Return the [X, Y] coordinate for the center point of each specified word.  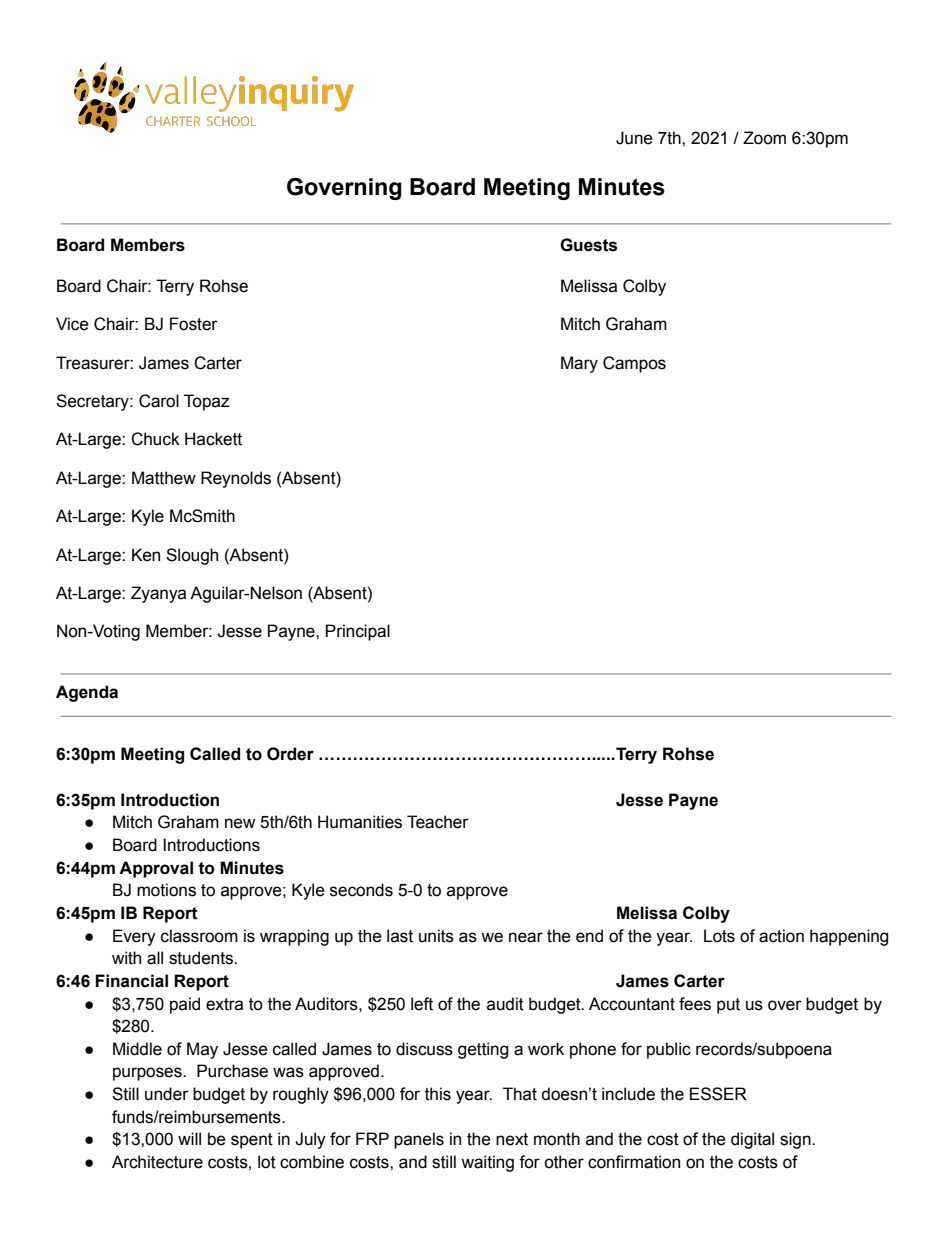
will [189, 1138]
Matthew [164, 478]
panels [419, 1140]
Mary [579, 364]
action [781, 936]
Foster [194, 324]
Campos [634, 364]
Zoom [764, 138]
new [240, 823]
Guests [588, 245]
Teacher [438, 822]
